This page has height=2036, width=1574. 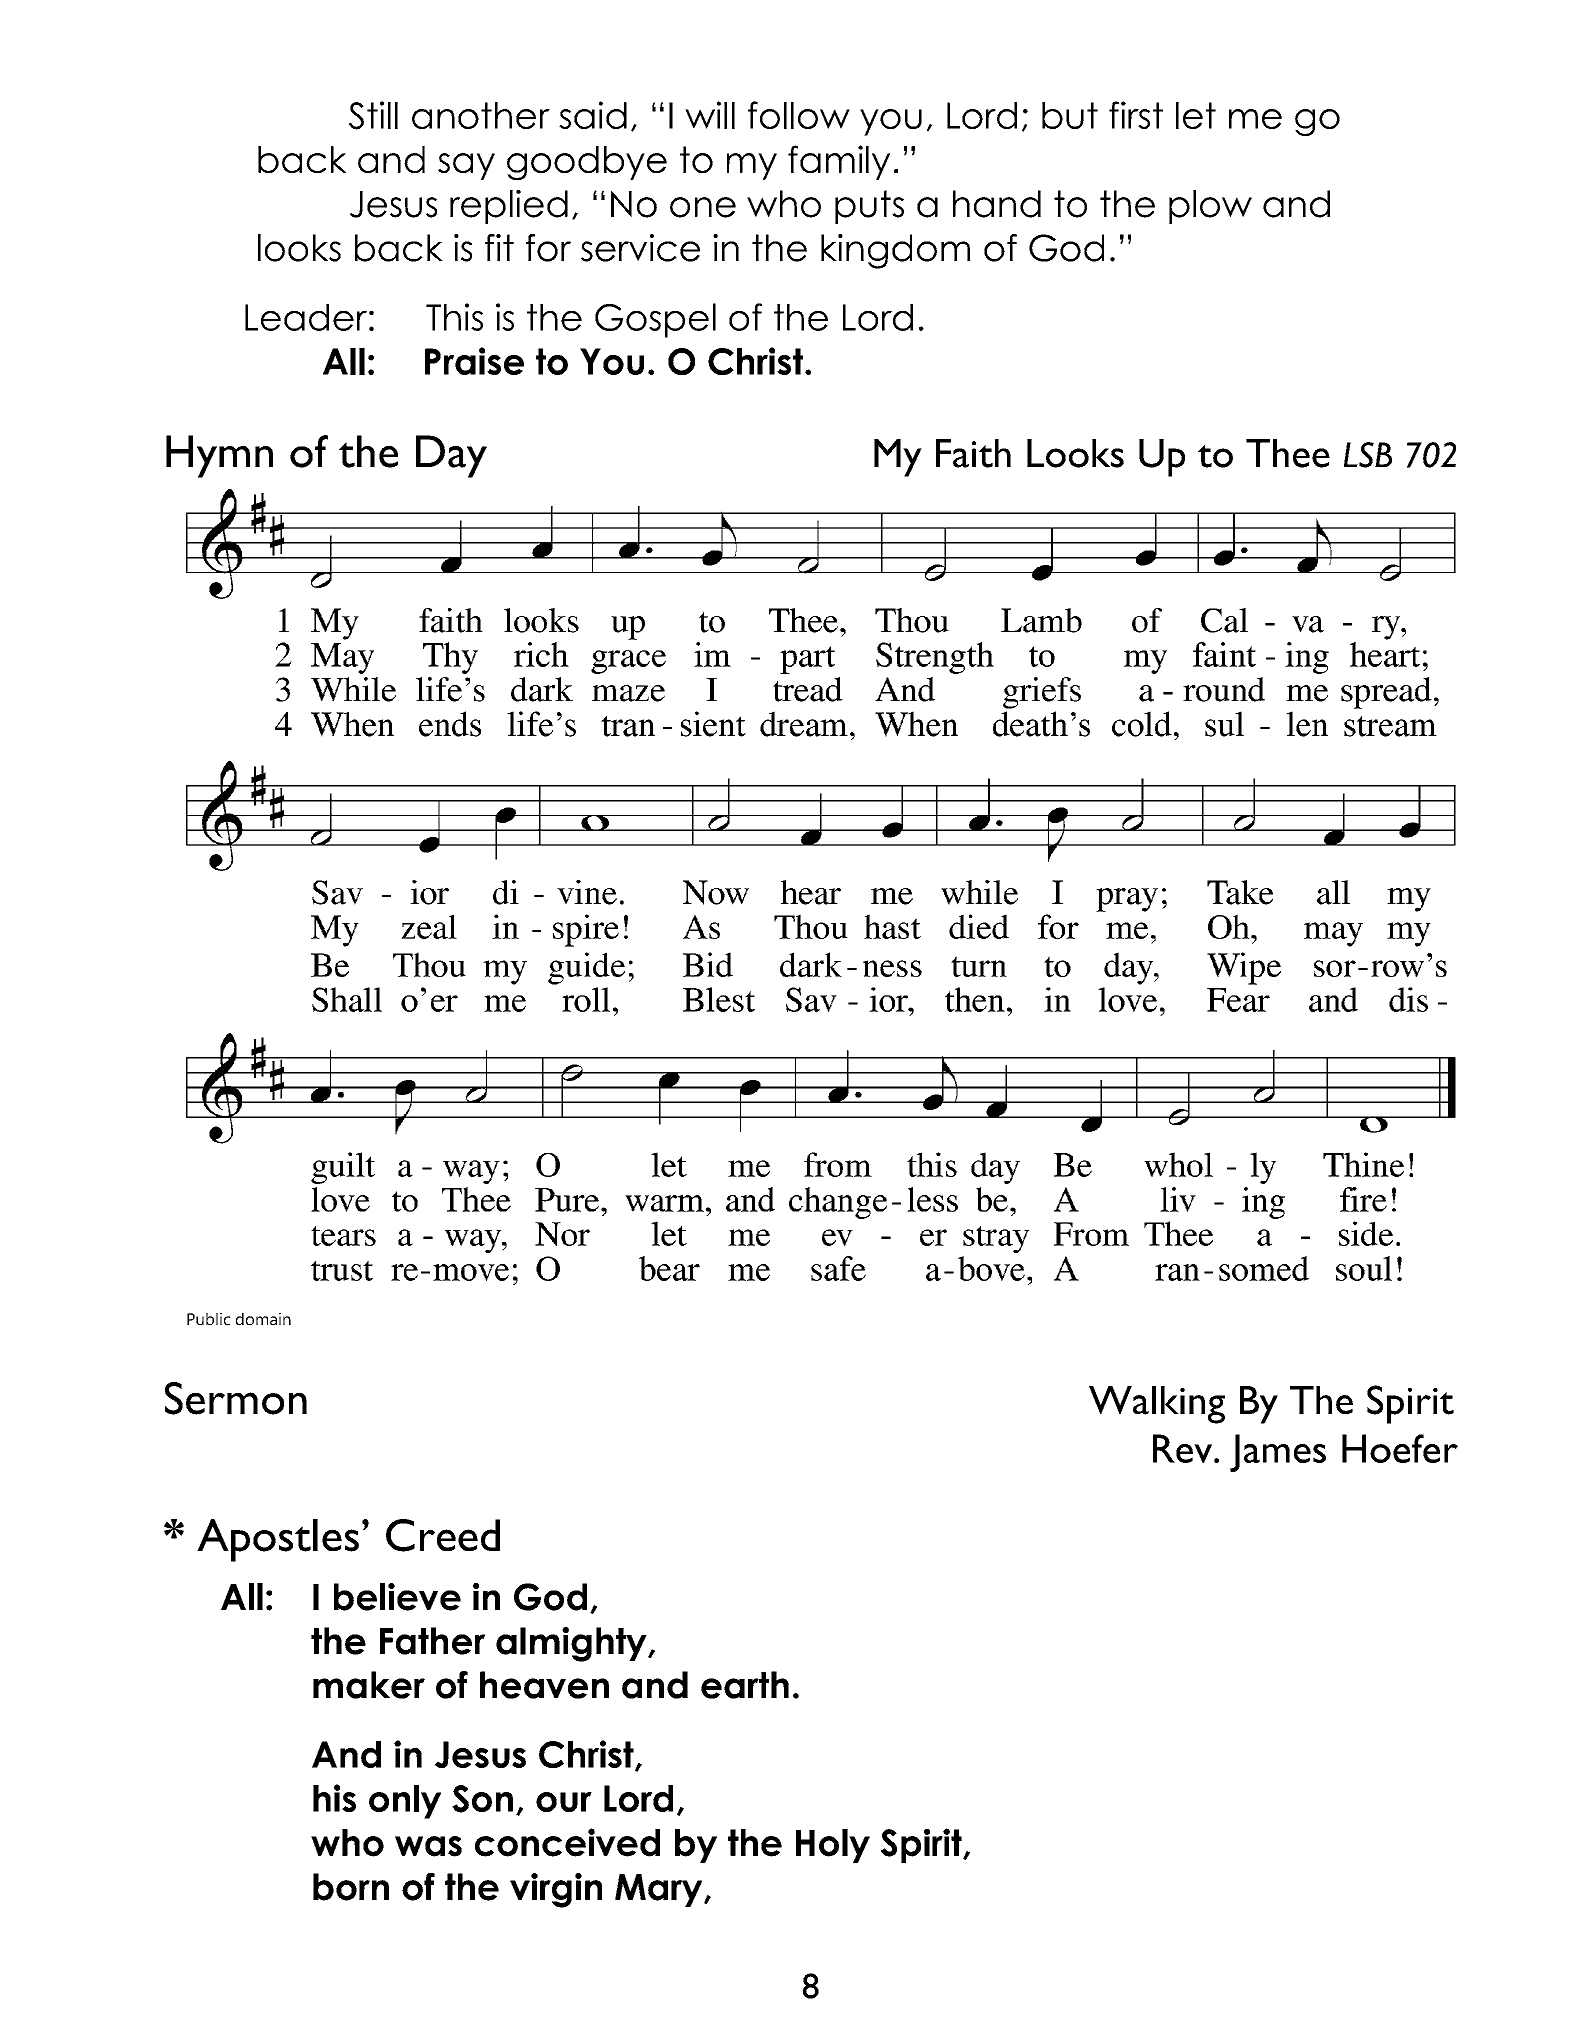 I want to click on domain, so click(x=263, y=1319).
